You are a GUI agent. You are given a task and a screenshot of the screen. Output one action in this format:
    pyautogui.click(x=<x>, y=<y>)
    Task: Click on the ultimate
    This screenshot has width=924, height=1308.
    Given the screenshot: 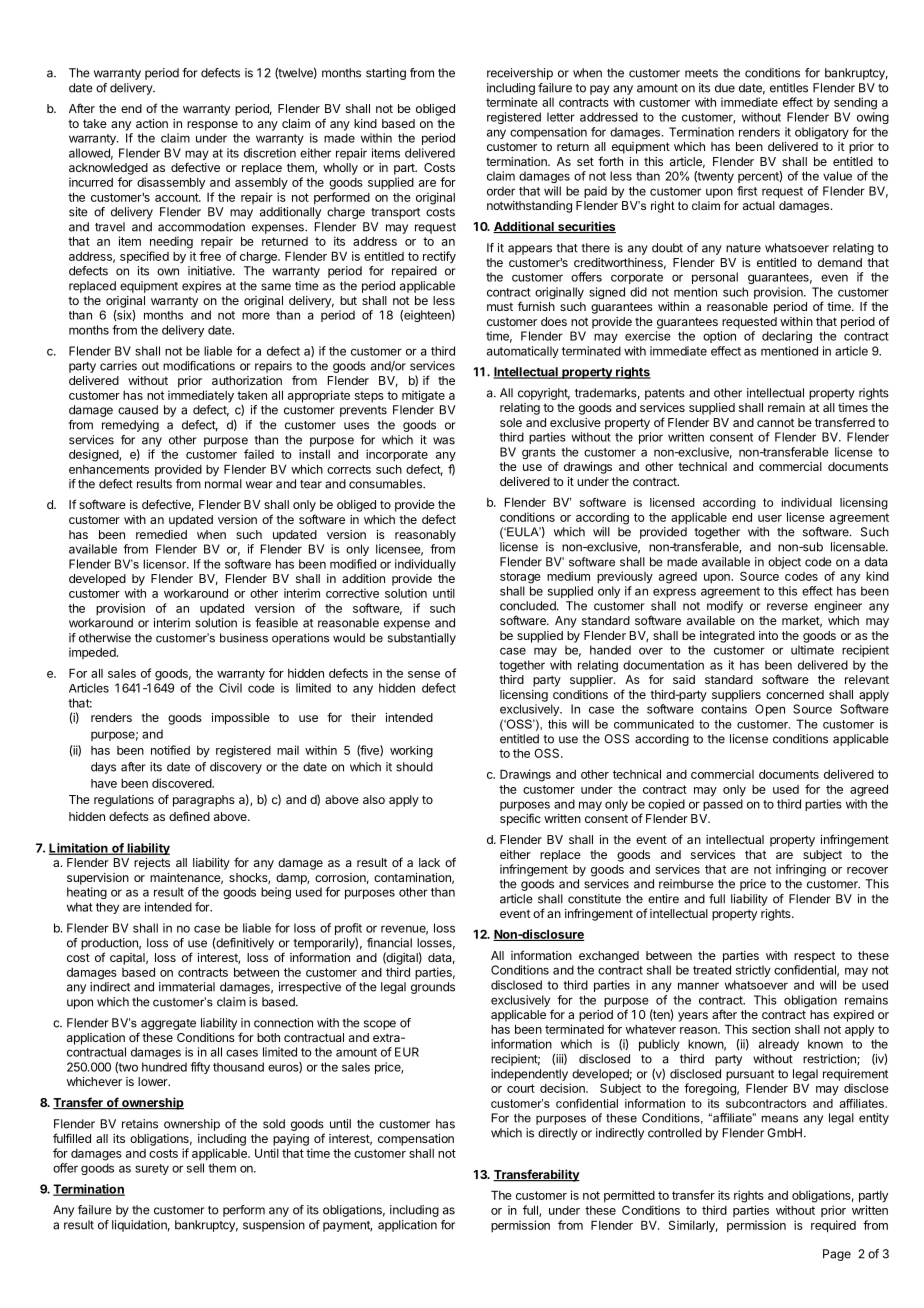 What is the action you would take?
    pyautogui.click(x=812, y=650)
